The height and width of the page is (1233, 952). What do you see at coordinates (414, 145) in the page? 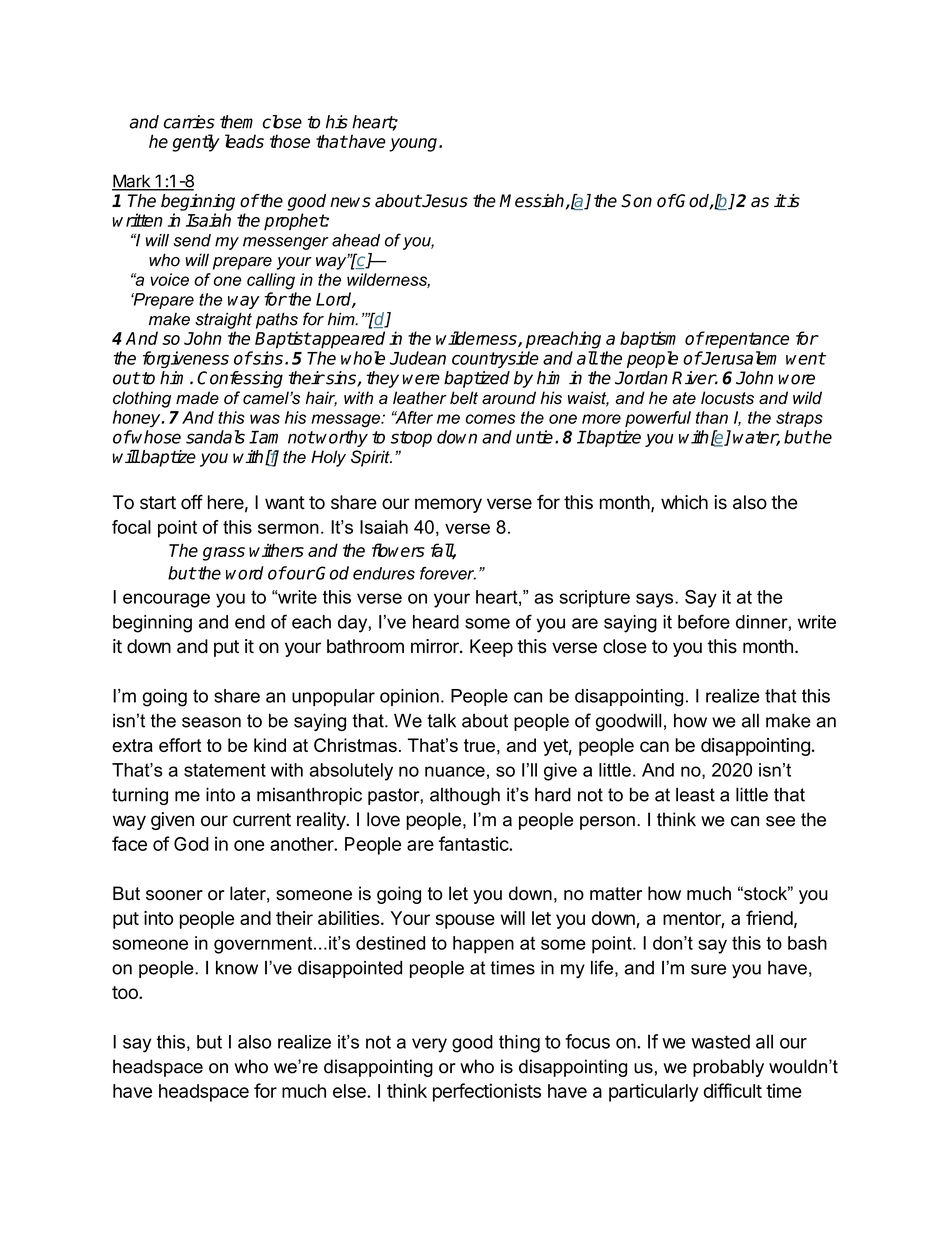
I see `young` at bounding box center [414, 145].
